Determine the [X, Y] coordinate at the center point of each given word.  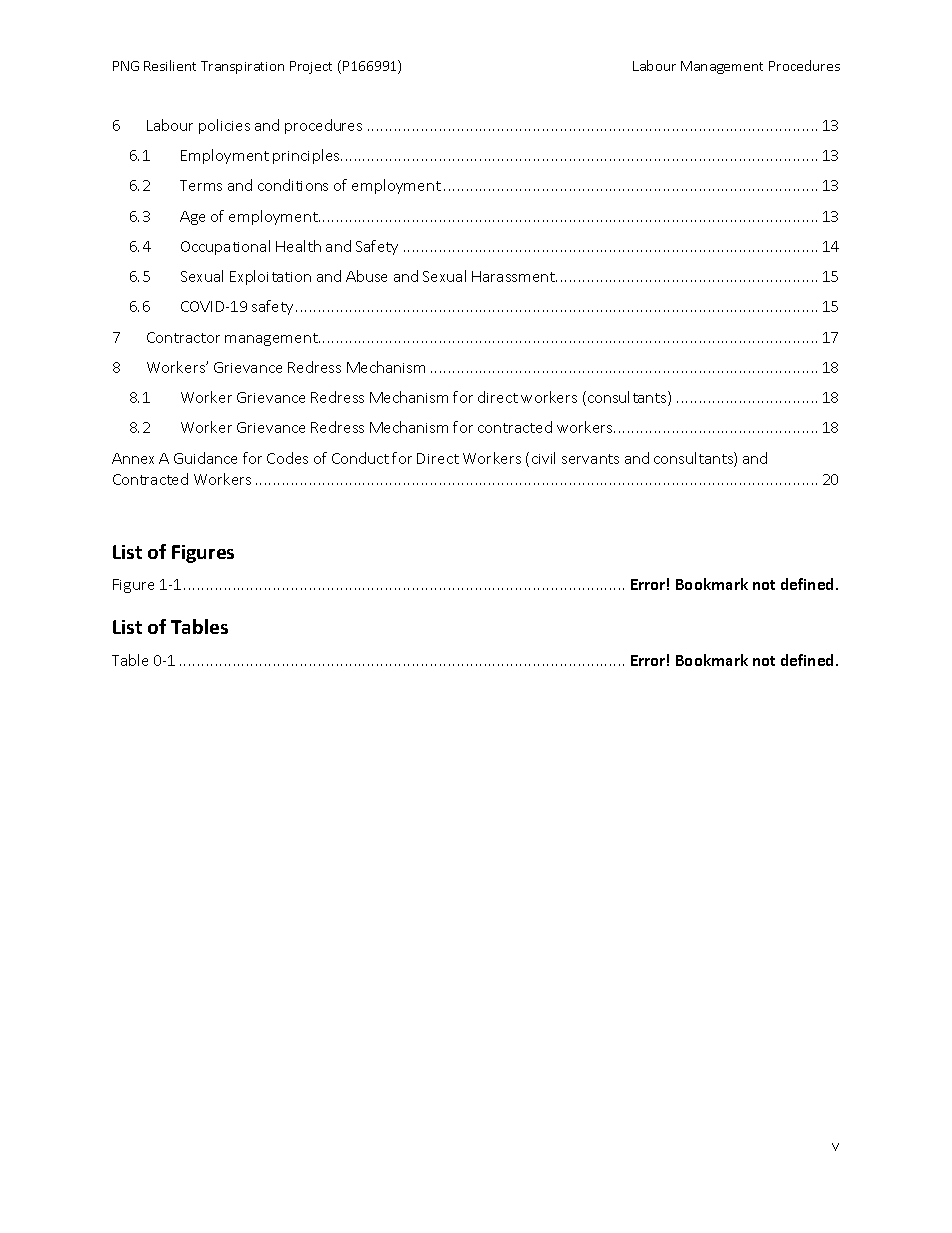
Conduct [360, 458]
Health [298, 246]
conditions [293, 185]
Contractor [183, 337]
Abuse [366, 276]
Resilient [170, 65]
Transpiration [242, 67]
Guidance [205, 458]
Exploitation [270, 277]
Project [311, 67]
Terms [201, 185]
